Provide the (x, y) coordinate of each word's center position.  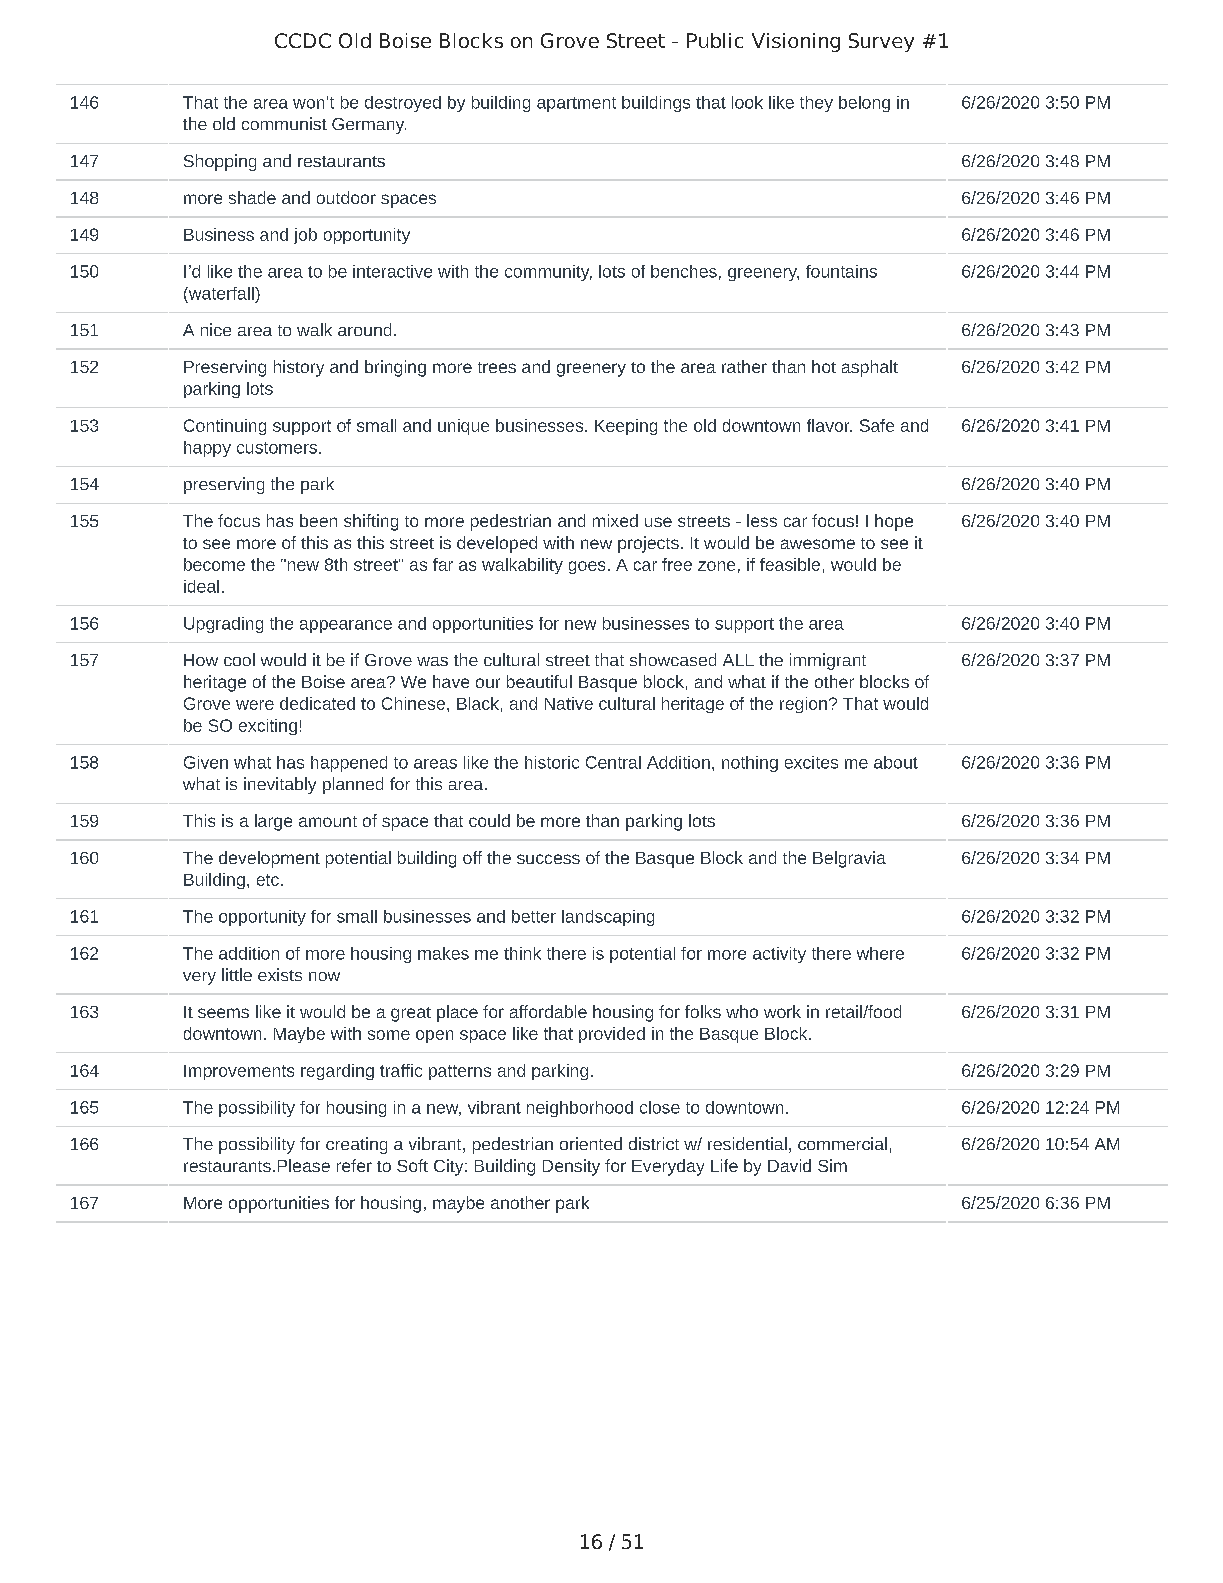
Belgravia (849, 859)
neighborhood (580, 1109)
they (816, 104)
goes (587, 567)
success (548, 859)
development (269, 859)
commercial (842, 1143)
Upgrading (223, 625)
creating (356, 1145)
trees (497, 367)
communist (284, 123)
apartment (576, 104)
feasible (790, 564)
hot (824, 366)
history (299, 368)
